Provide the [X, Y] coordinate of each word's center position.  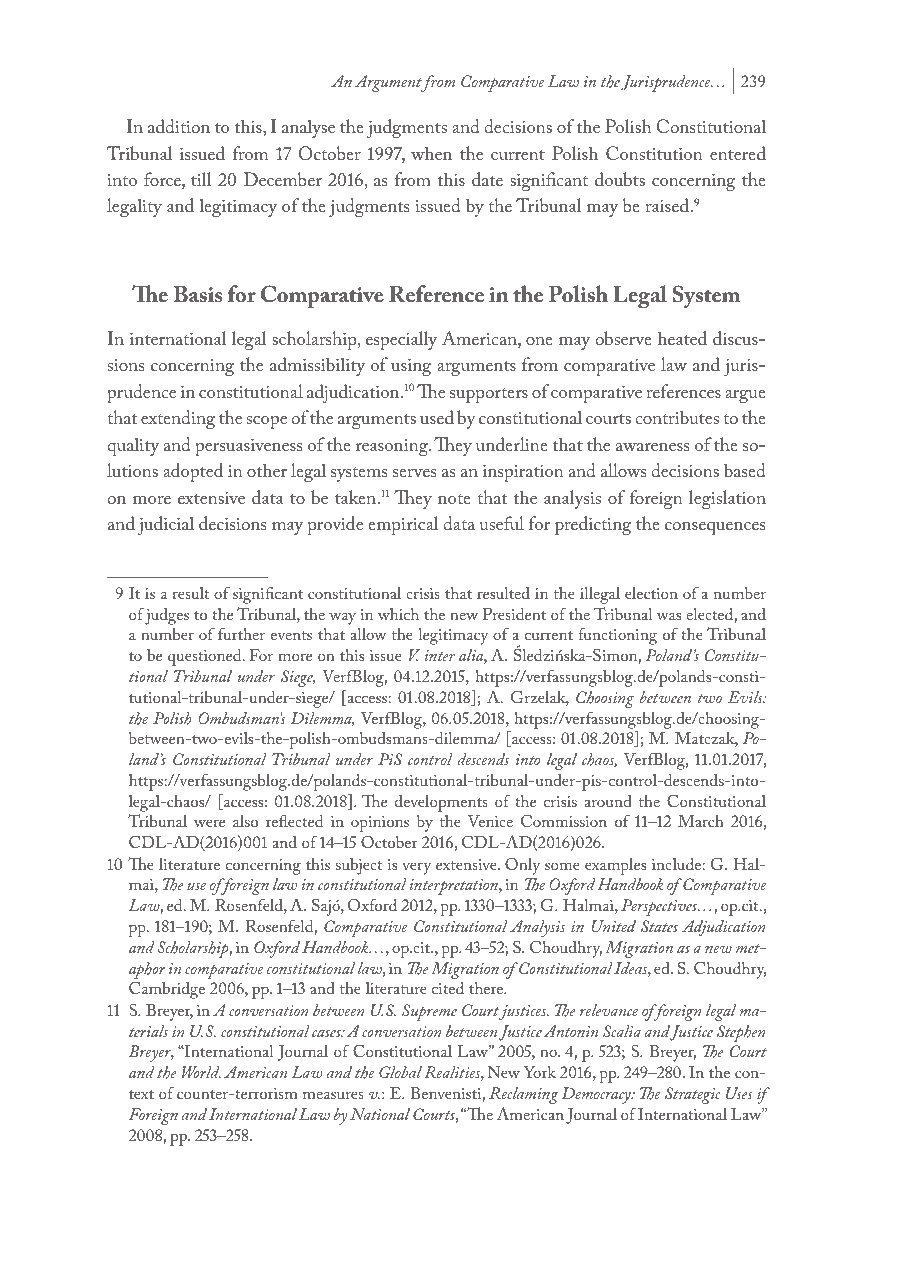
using [411, 367]
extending [178, 419]
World [201, 1072]
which [398, 614]
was [669, 616]
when [431, 153]
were [209, 823]
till [201, 179]
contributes [677, 417]
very [416, 868]
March [701, 821]
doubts [620, 179]
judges [167, 616]
